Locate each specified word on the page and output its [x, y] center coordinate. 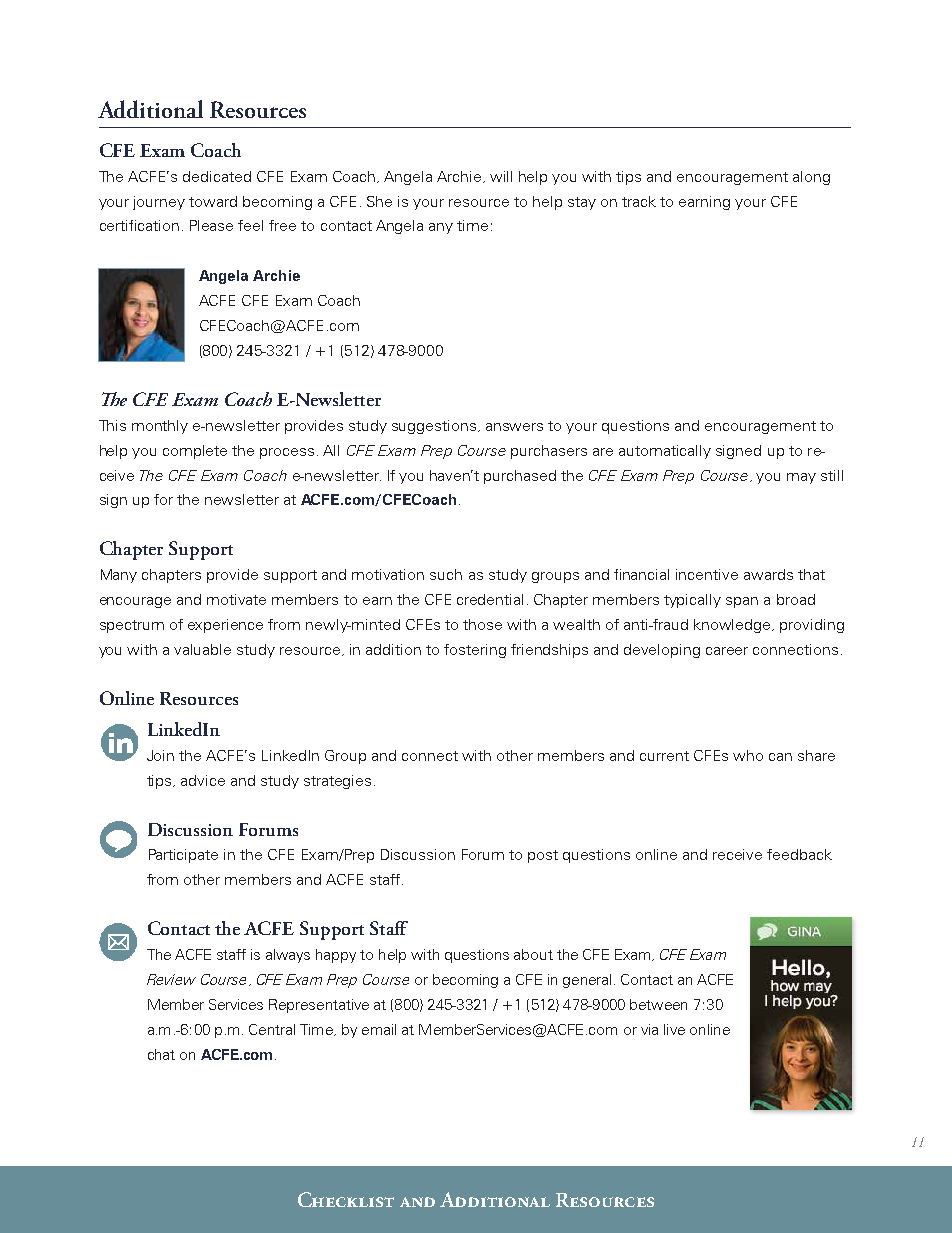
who [748, 755]
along [811, 178]
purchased [520, 477]
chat [161, 1054]
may [801, 478]
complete [195, 452]
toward [213, 201]
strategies [337, 782]
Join [160, 755]
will [501, 176]
